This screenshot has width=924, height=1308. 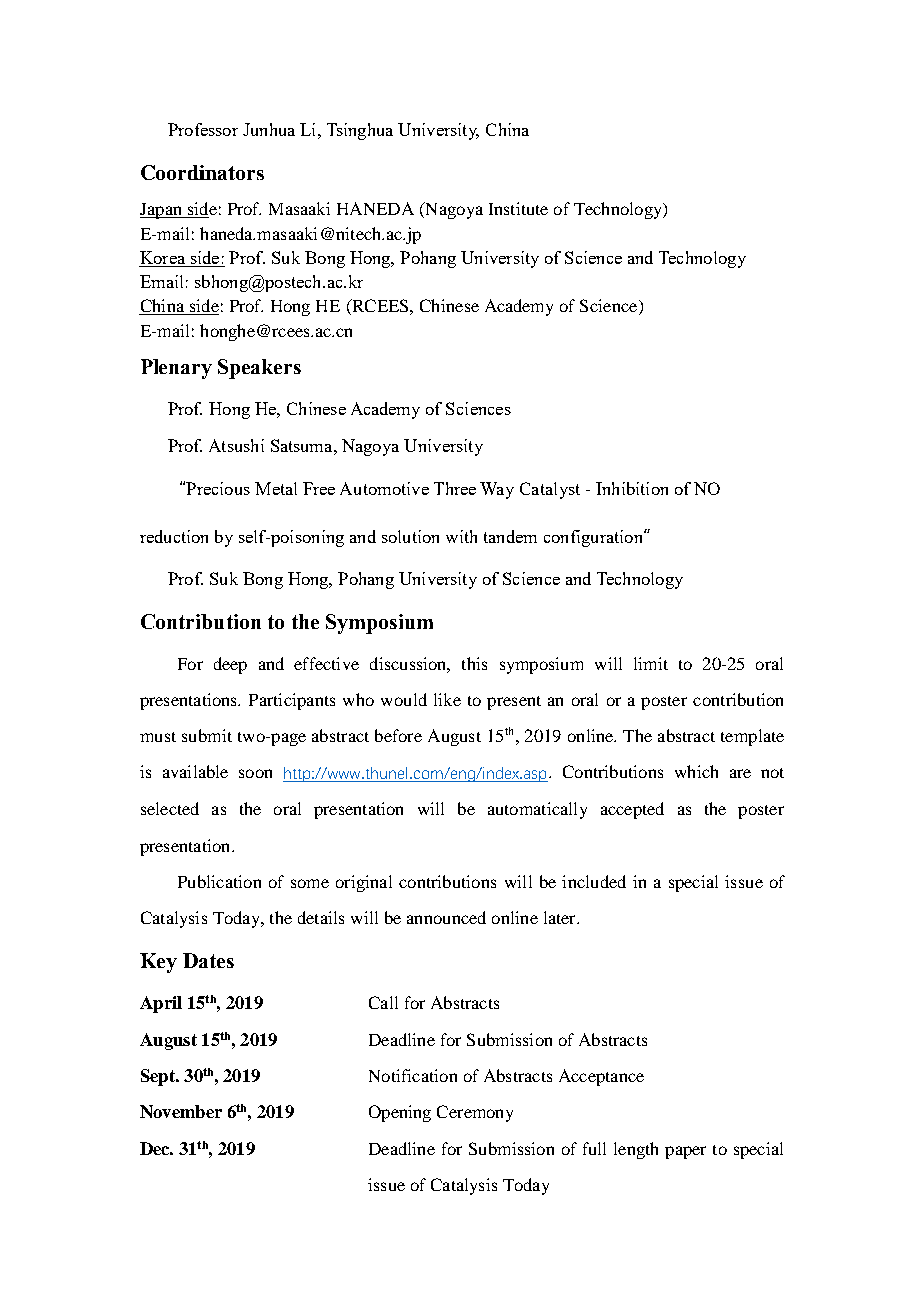 I want to click on paper, so click(x=685, y=1152).
